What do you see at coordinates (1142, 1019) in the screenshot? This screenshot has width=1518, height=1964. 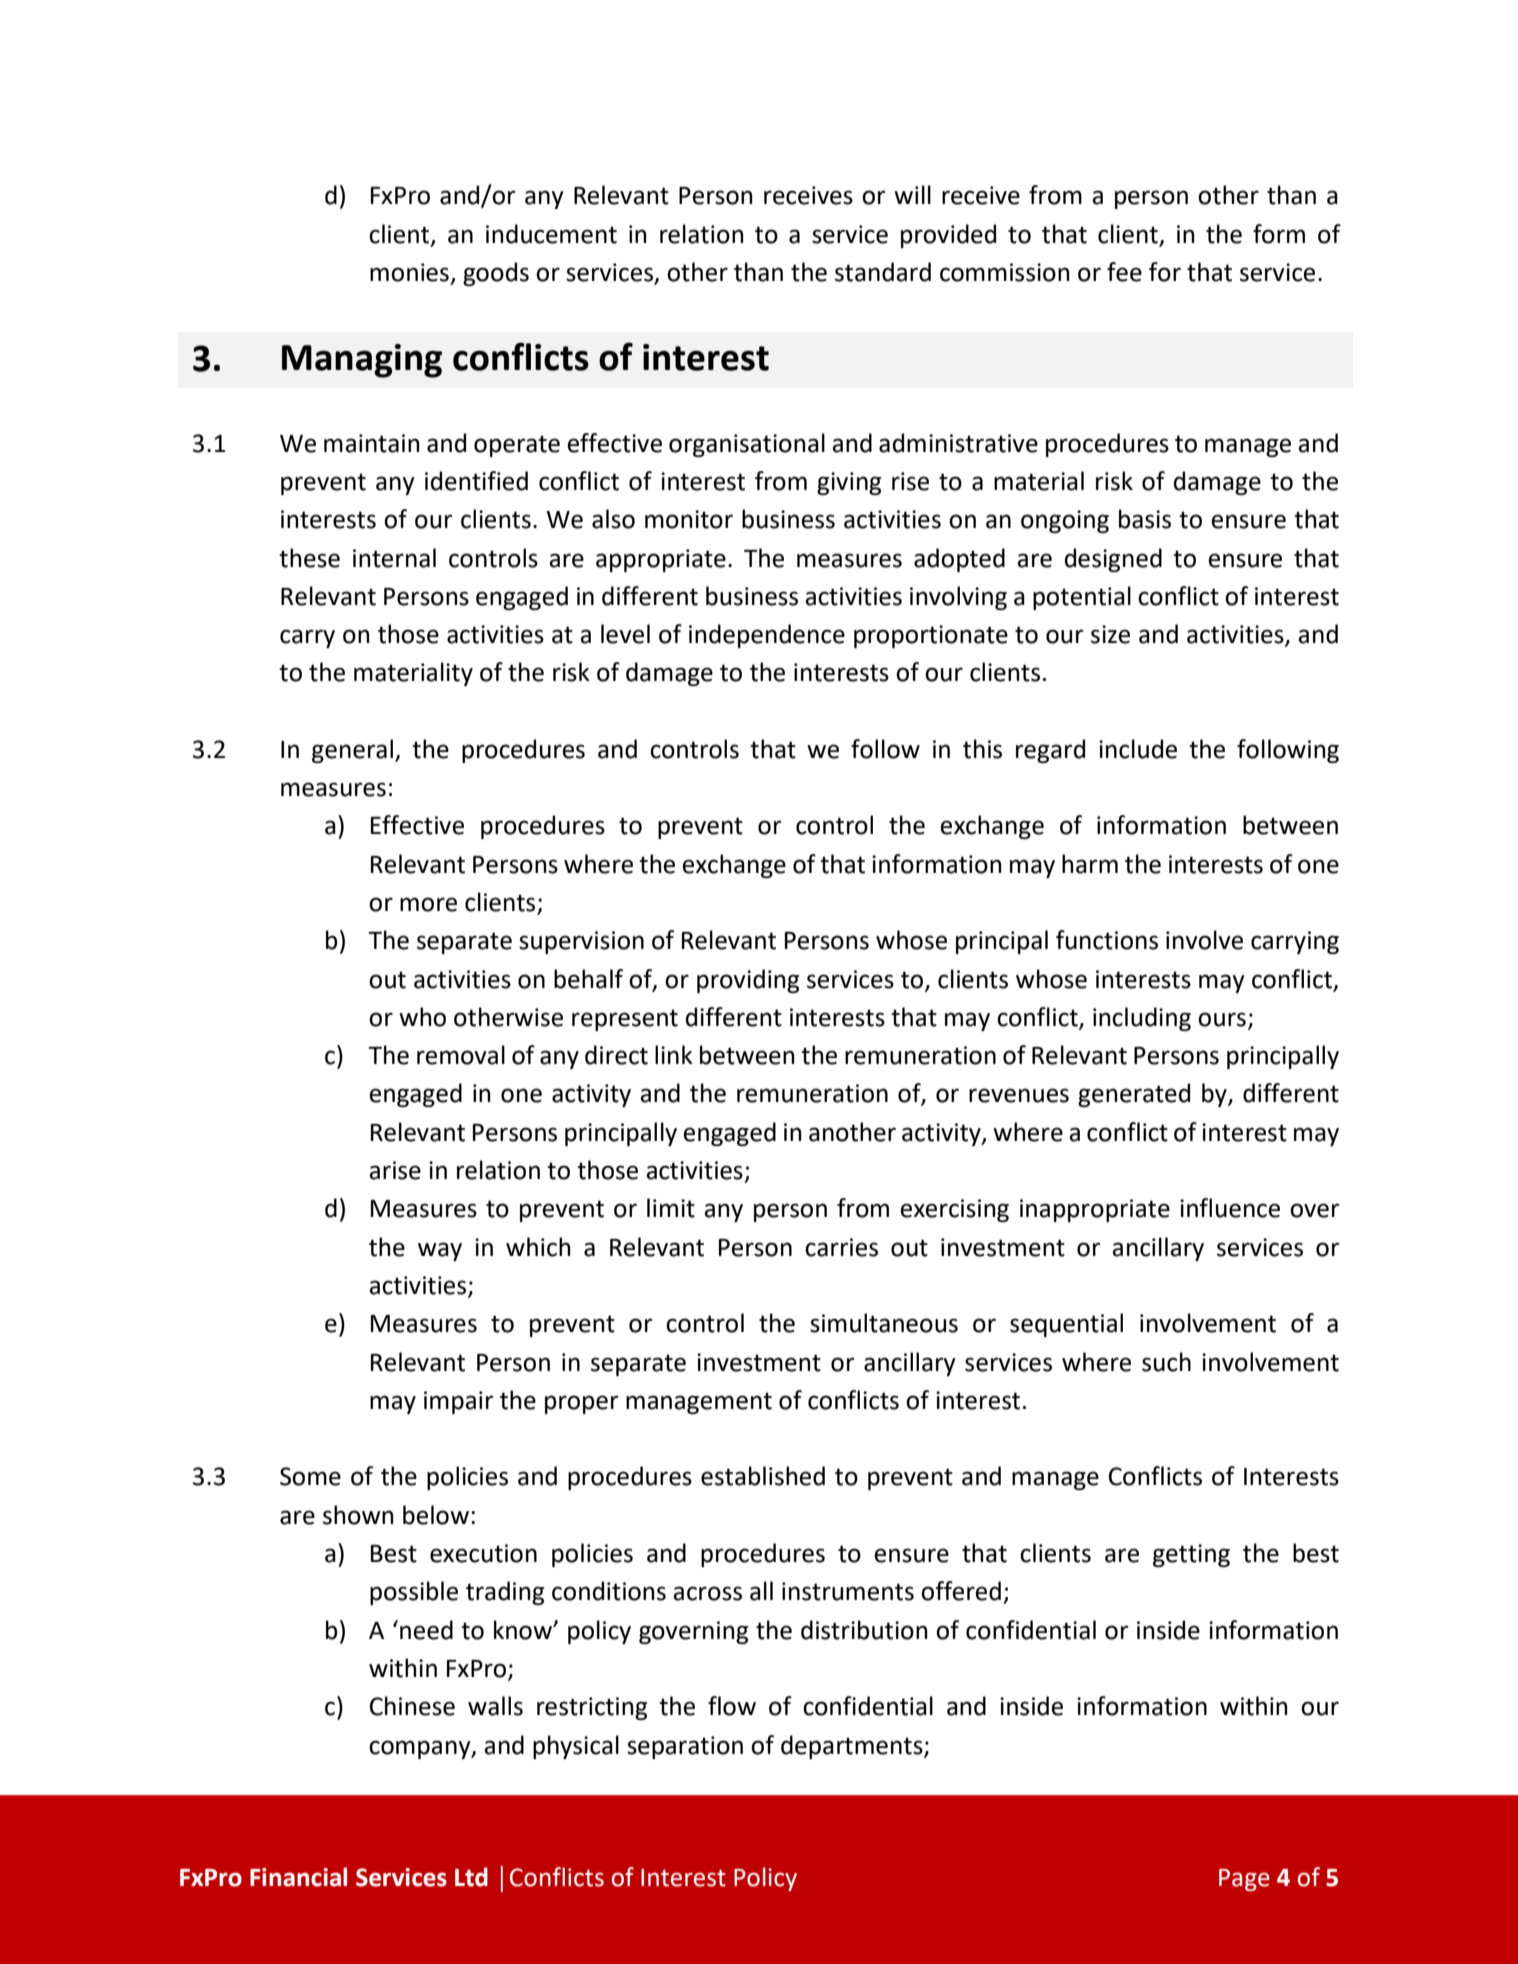 I see `including` at bounding box center [1142, 1019].
